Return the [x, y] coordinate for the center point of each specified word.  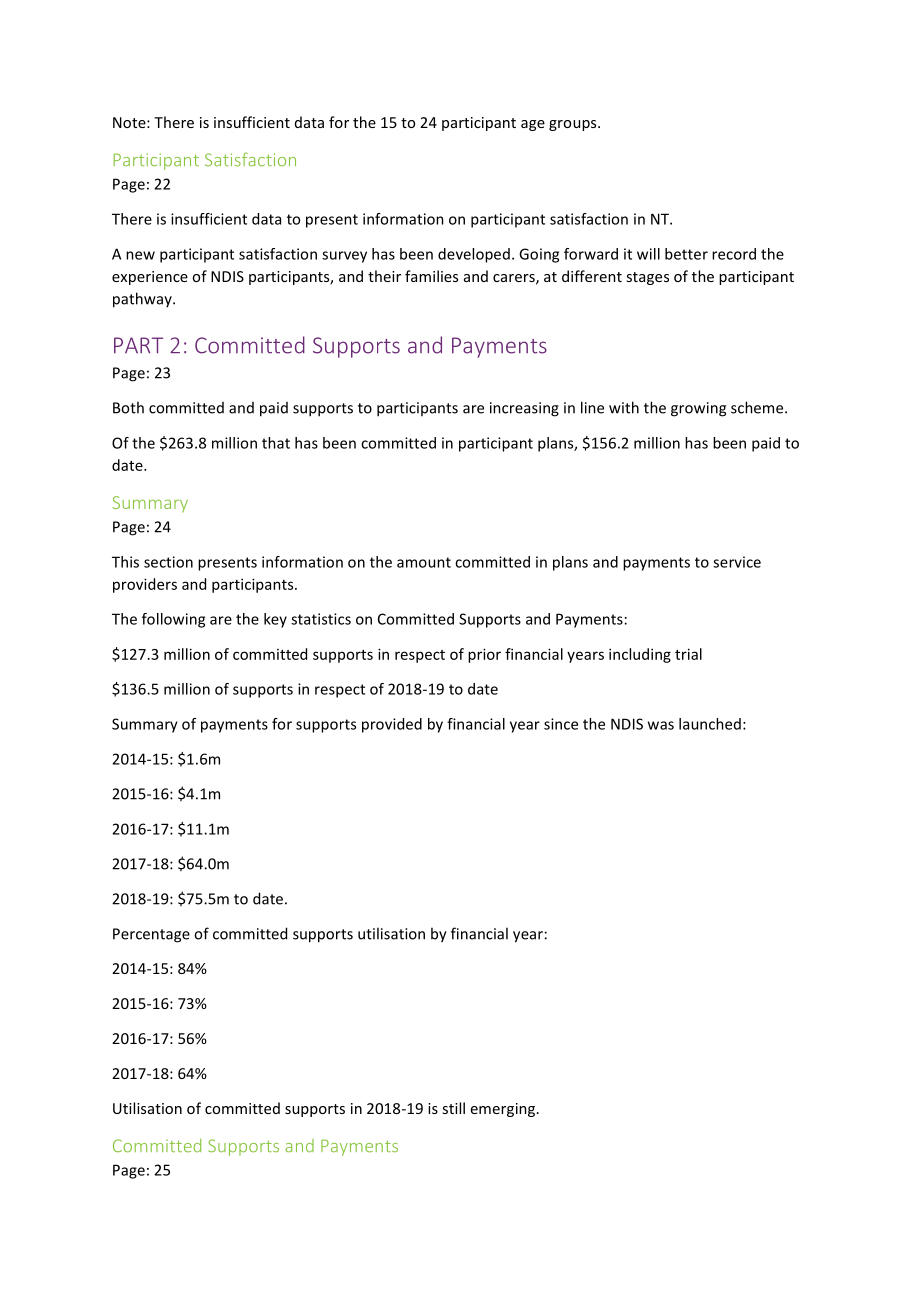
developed [474, 255]
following [173, 620]
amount [424, 562]
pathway [143, 300]
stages [647, 278]
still [453, 1108]
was [661, 725]
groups [574, 125]
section [168, 562]
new [140, 255]
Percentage [151, 935]
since [561, 724]
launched [710, 724]
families [431, 276]
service [737, 562]
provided [392, 725]
